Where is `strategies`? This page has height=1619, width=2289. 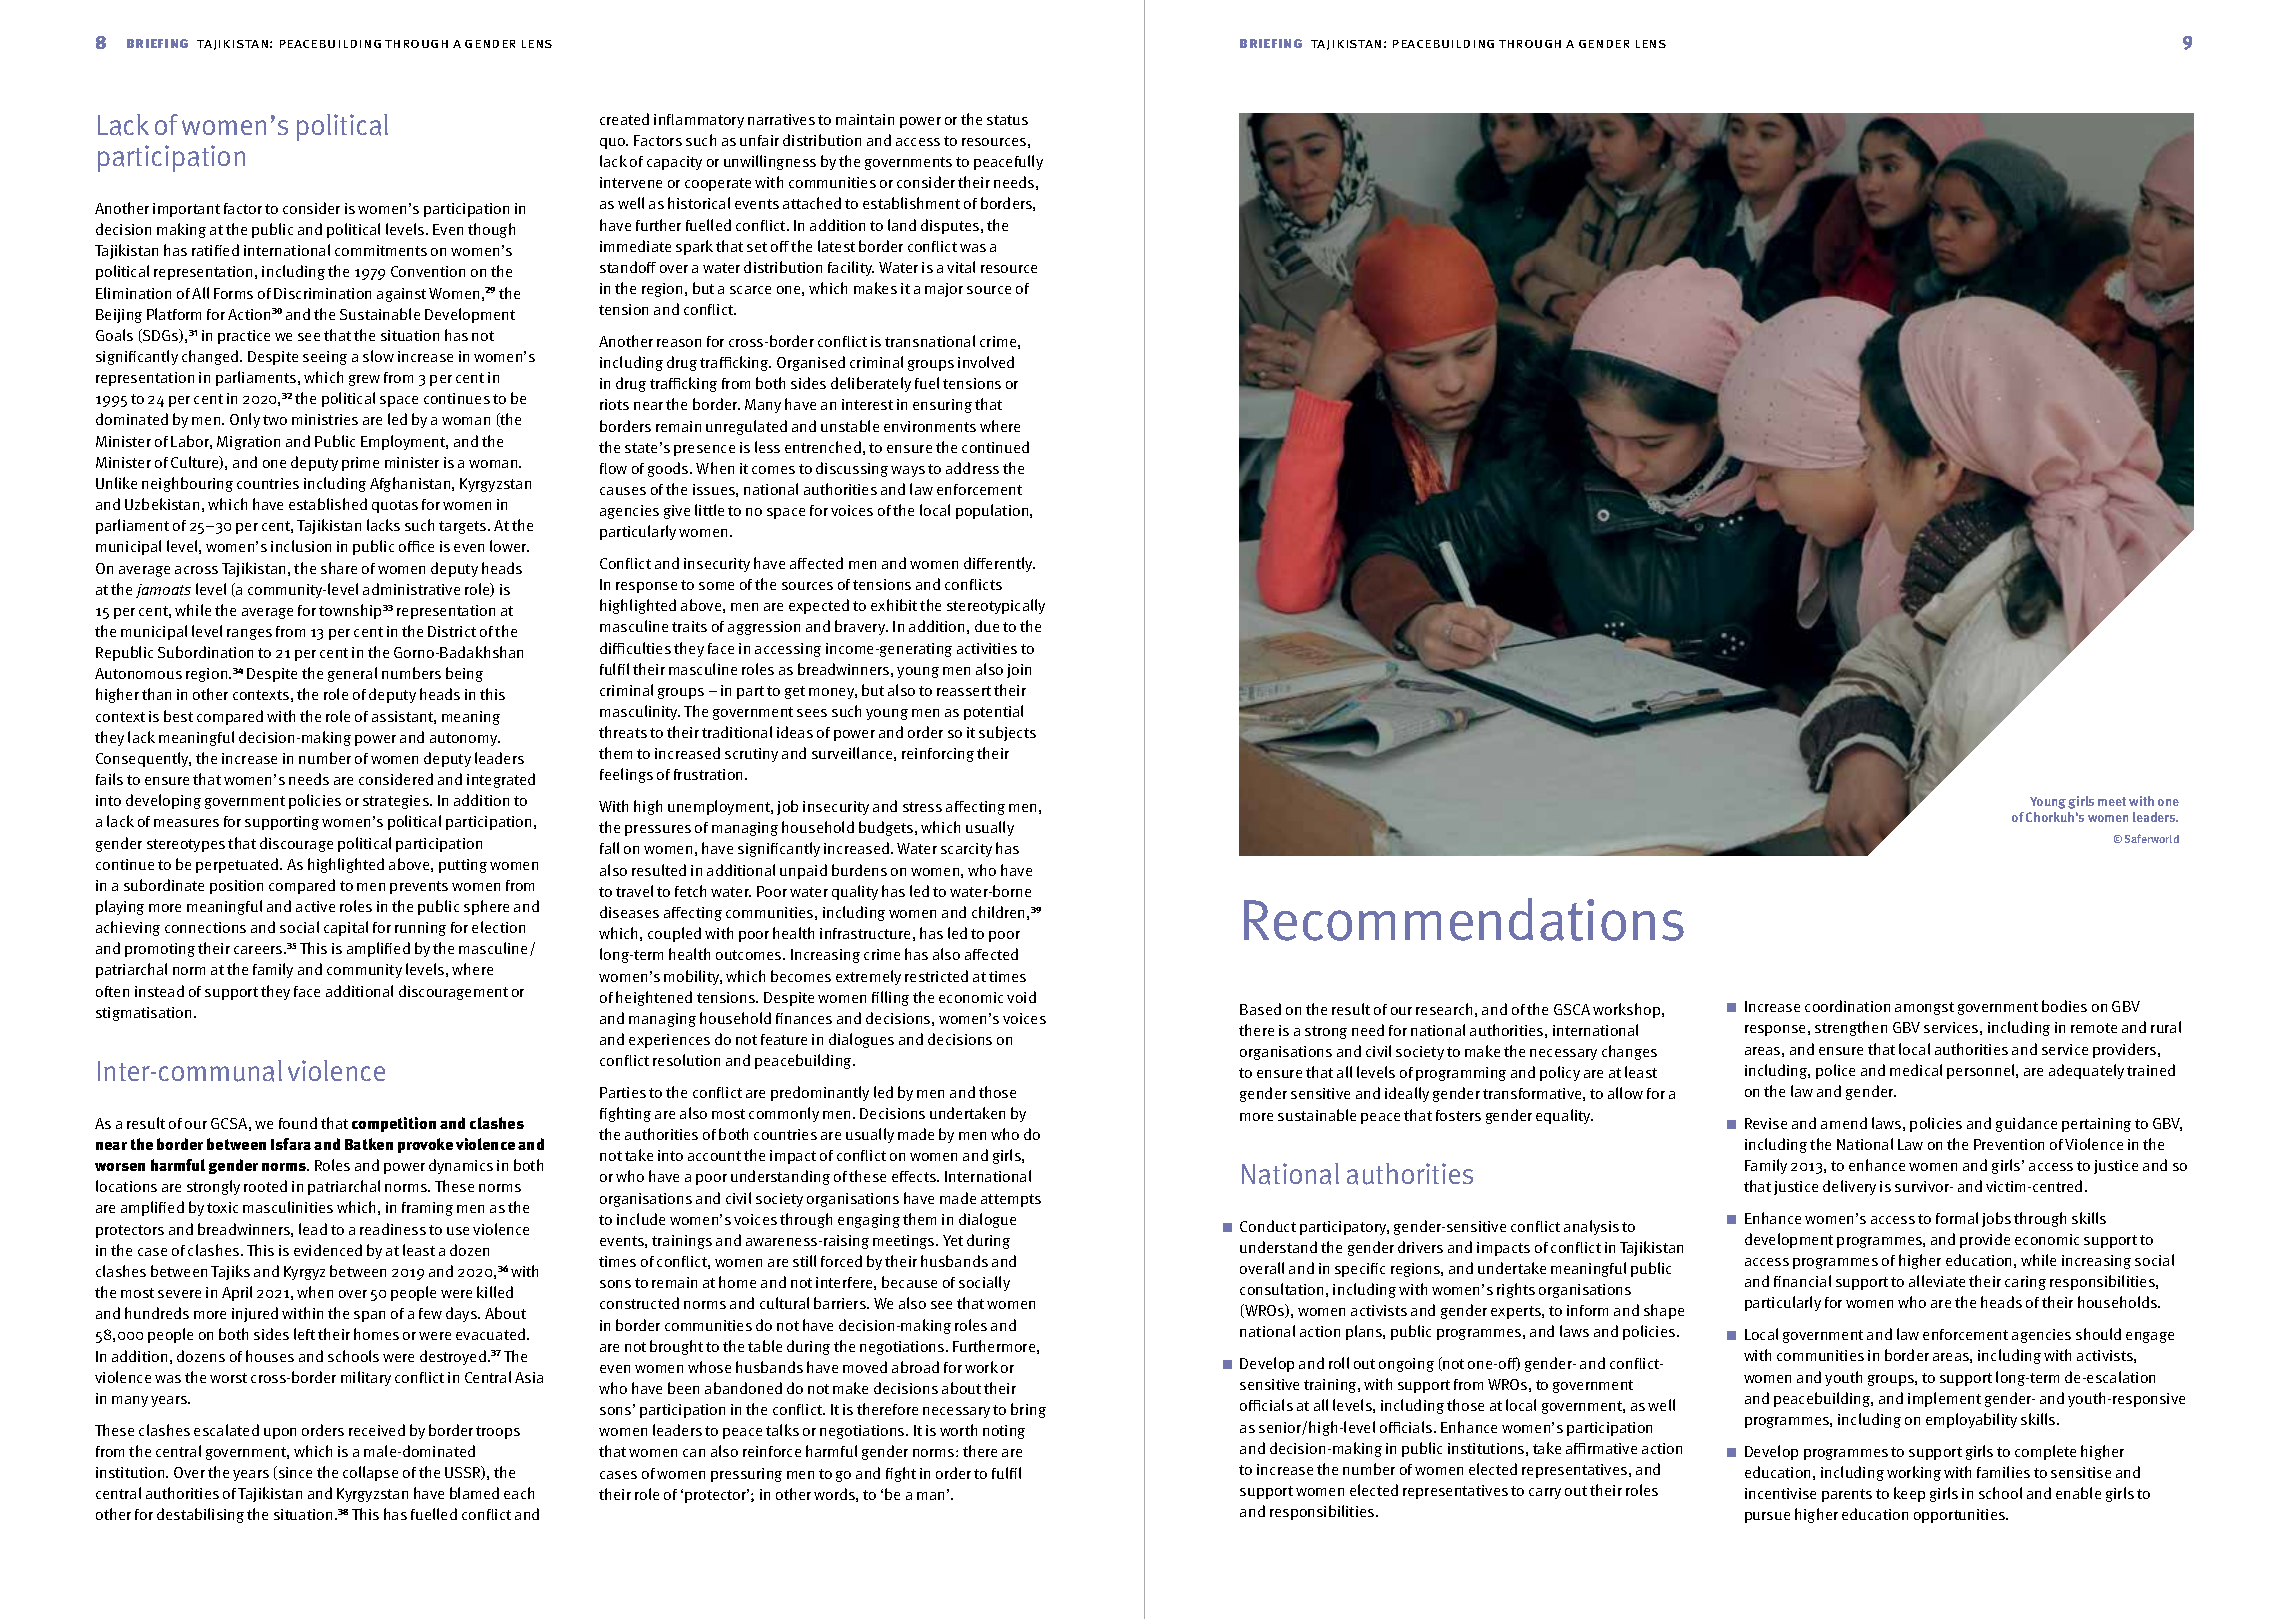
strategies is located at coordinates (397, 802).
